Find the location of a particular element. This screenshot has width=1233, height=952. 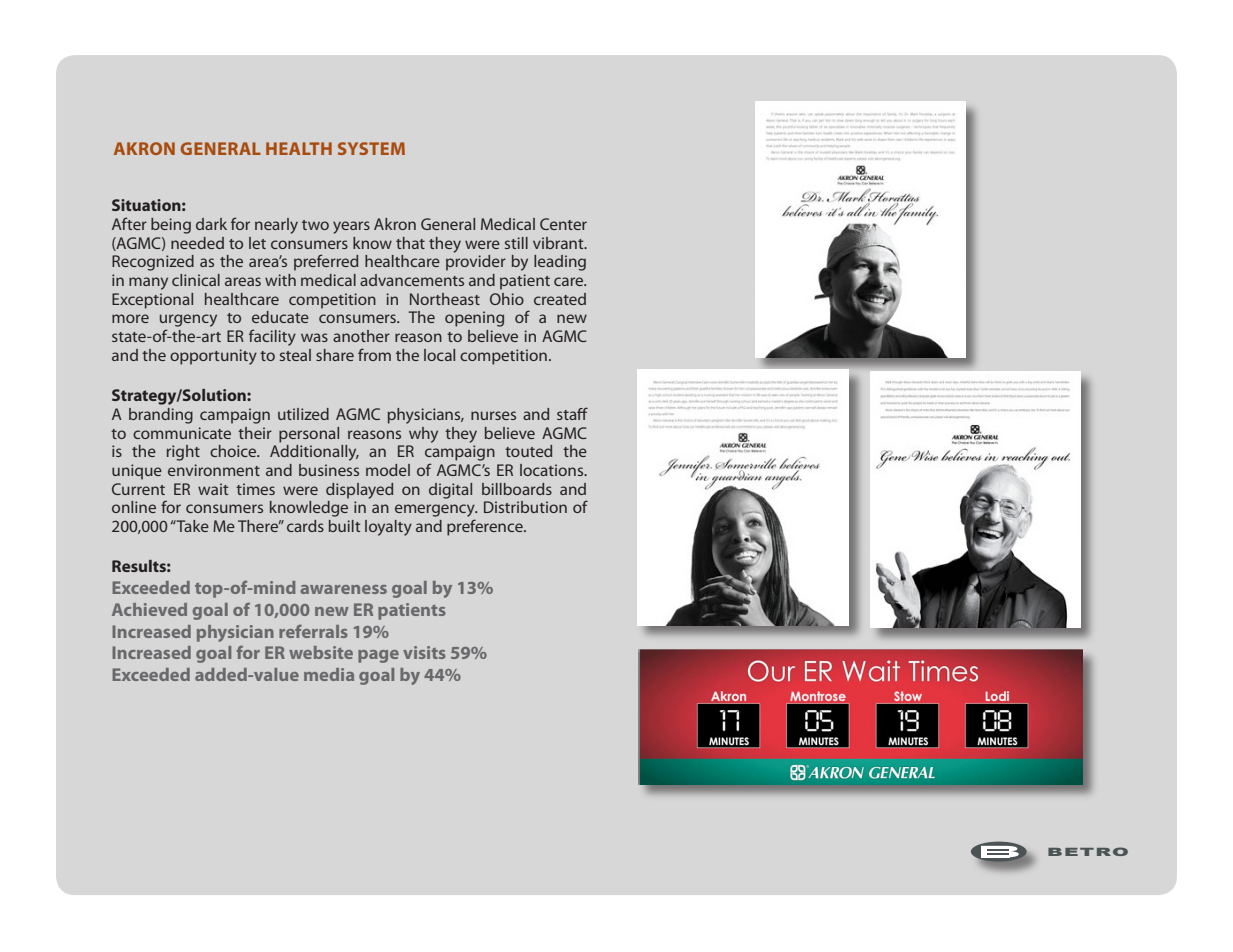

online is located at coordinates (134, 507).
